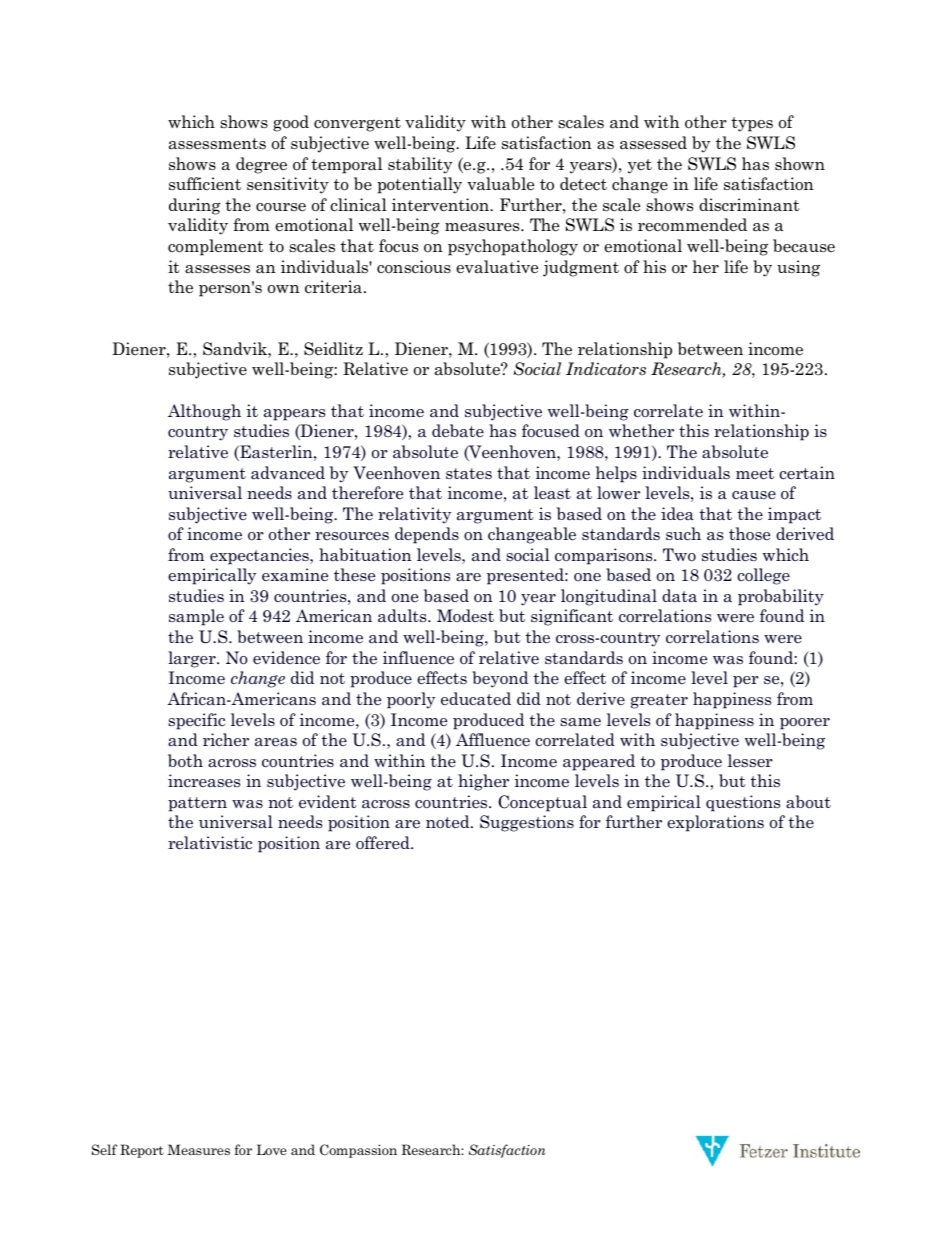 The image size is (952, 1233). I want to click on explorations, so click(715, 823).
